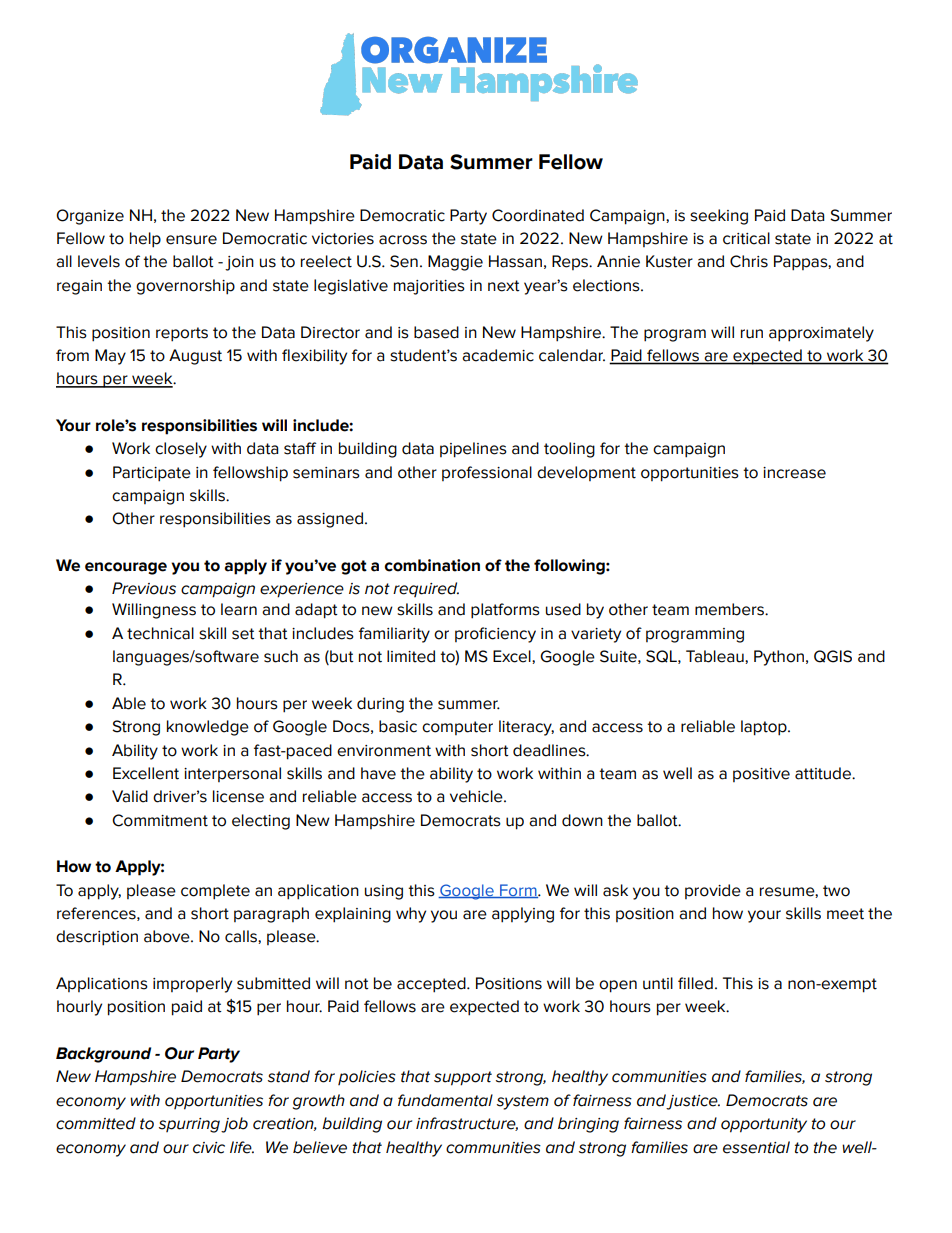 Image resolution: width=952 pixels, height=1233 pixels. Describe the element at coordinates (160, 633) in the screenshot. I see `technical` at that location.
